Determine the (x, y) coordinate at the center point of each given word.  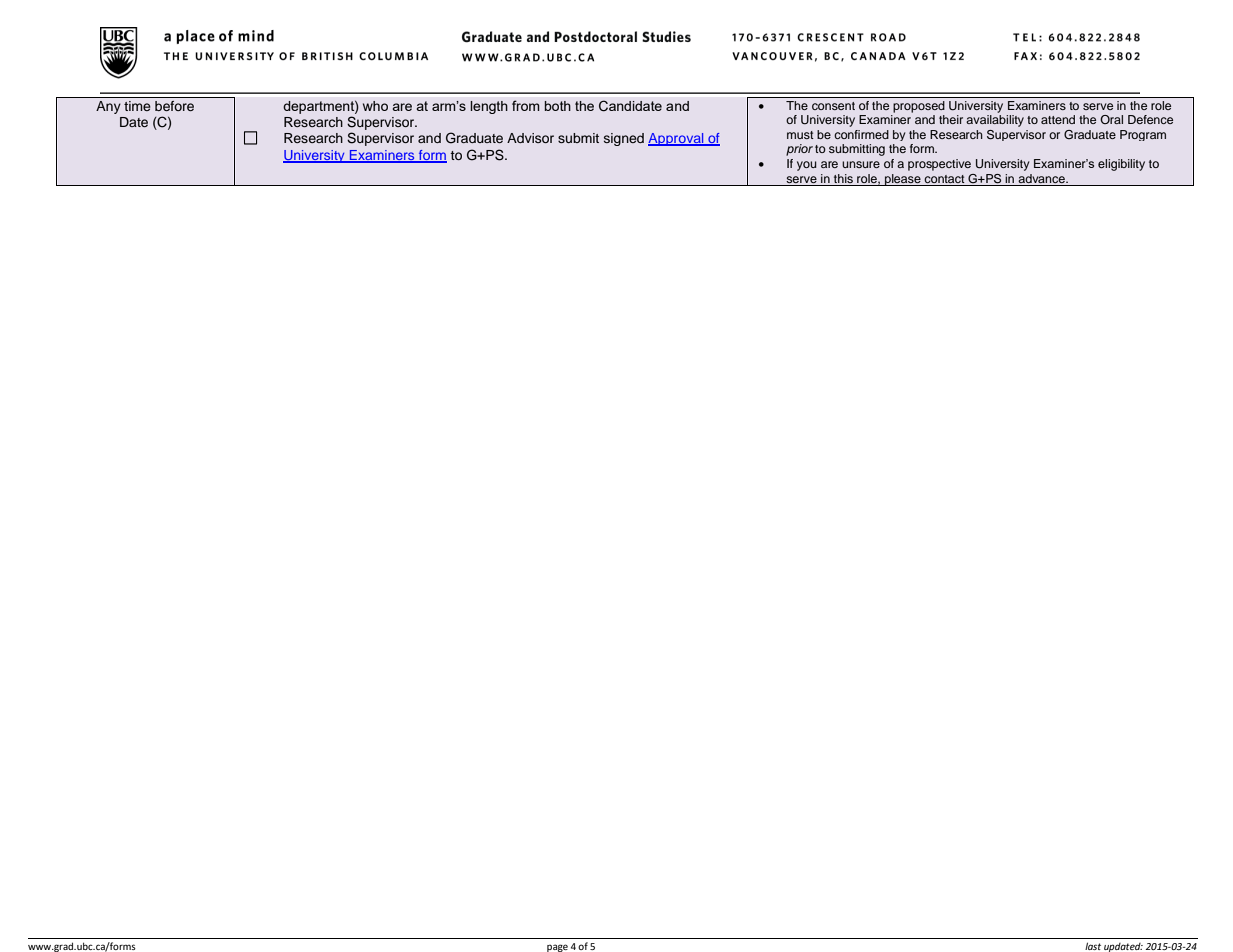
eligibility (1121, 165)
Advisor (530, 138)
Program (1143, 135)
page (557, 948)
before (174, 106)
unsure (861, 164)
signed (624, 139)
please (903, 180)
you (807, 166)
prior (799, 150)
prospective (939, 165)
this (843, 178)
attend (1058, 119)
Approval (677, 139)
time (137, 106)
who (375, 106)
